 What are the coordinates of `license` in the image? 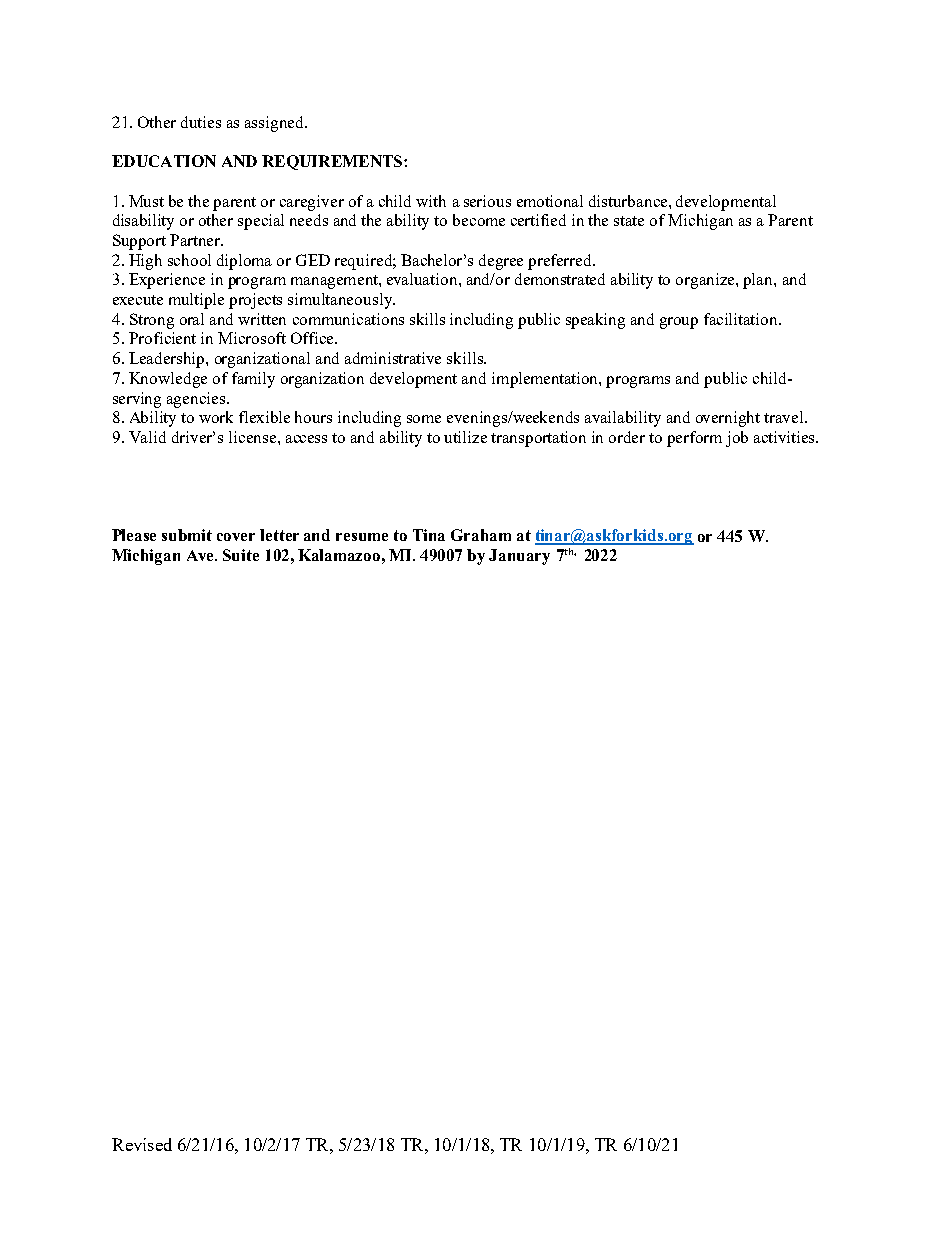 It's located at (254, 437).
